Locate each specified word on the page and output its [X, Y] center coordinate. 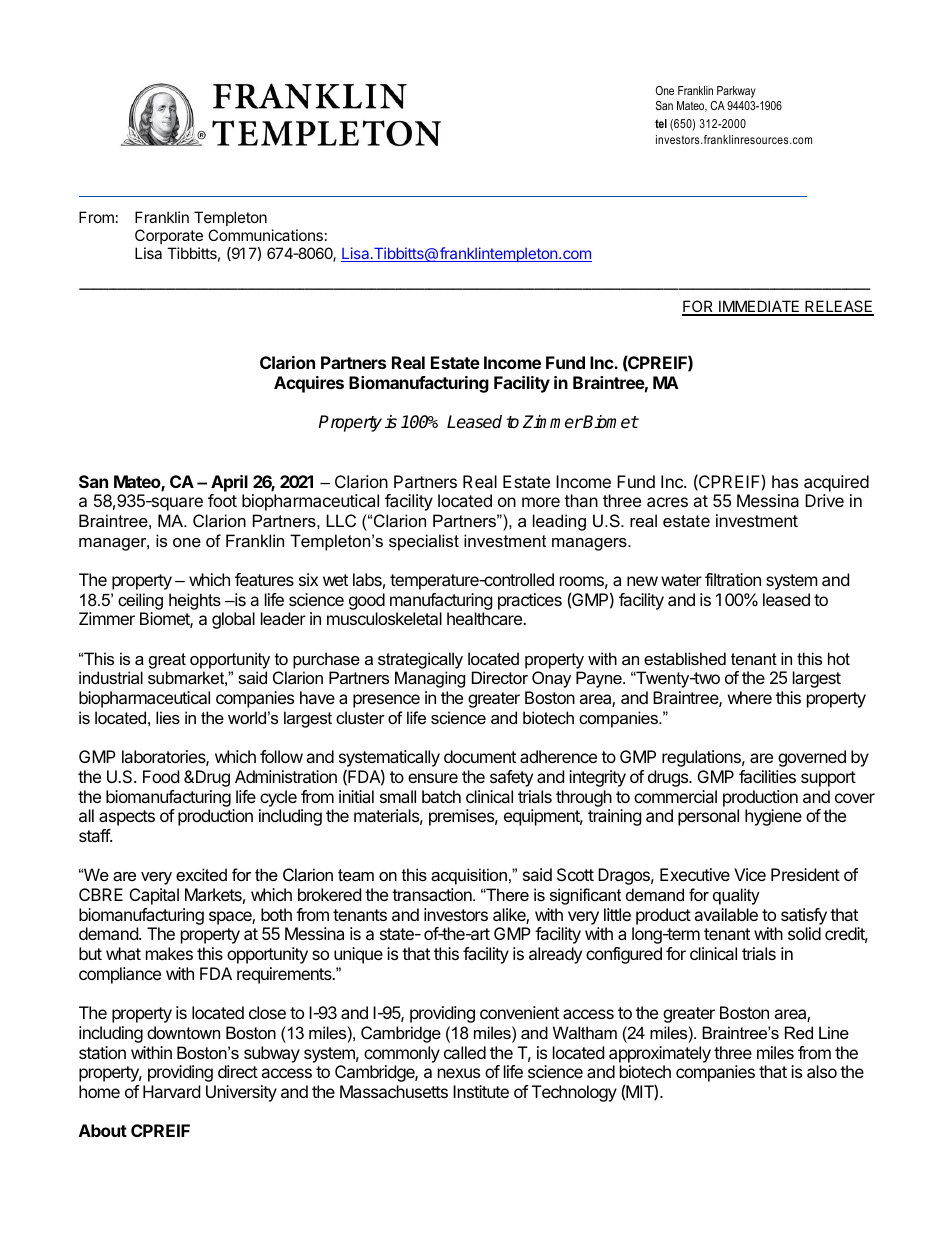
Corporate [169, 236]
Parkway [736, 92]
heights [195, 601]
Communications [265, 235]
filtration [733, 579]
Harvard [171, 1091]
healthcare [485, 618]
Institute [481, 1091]
